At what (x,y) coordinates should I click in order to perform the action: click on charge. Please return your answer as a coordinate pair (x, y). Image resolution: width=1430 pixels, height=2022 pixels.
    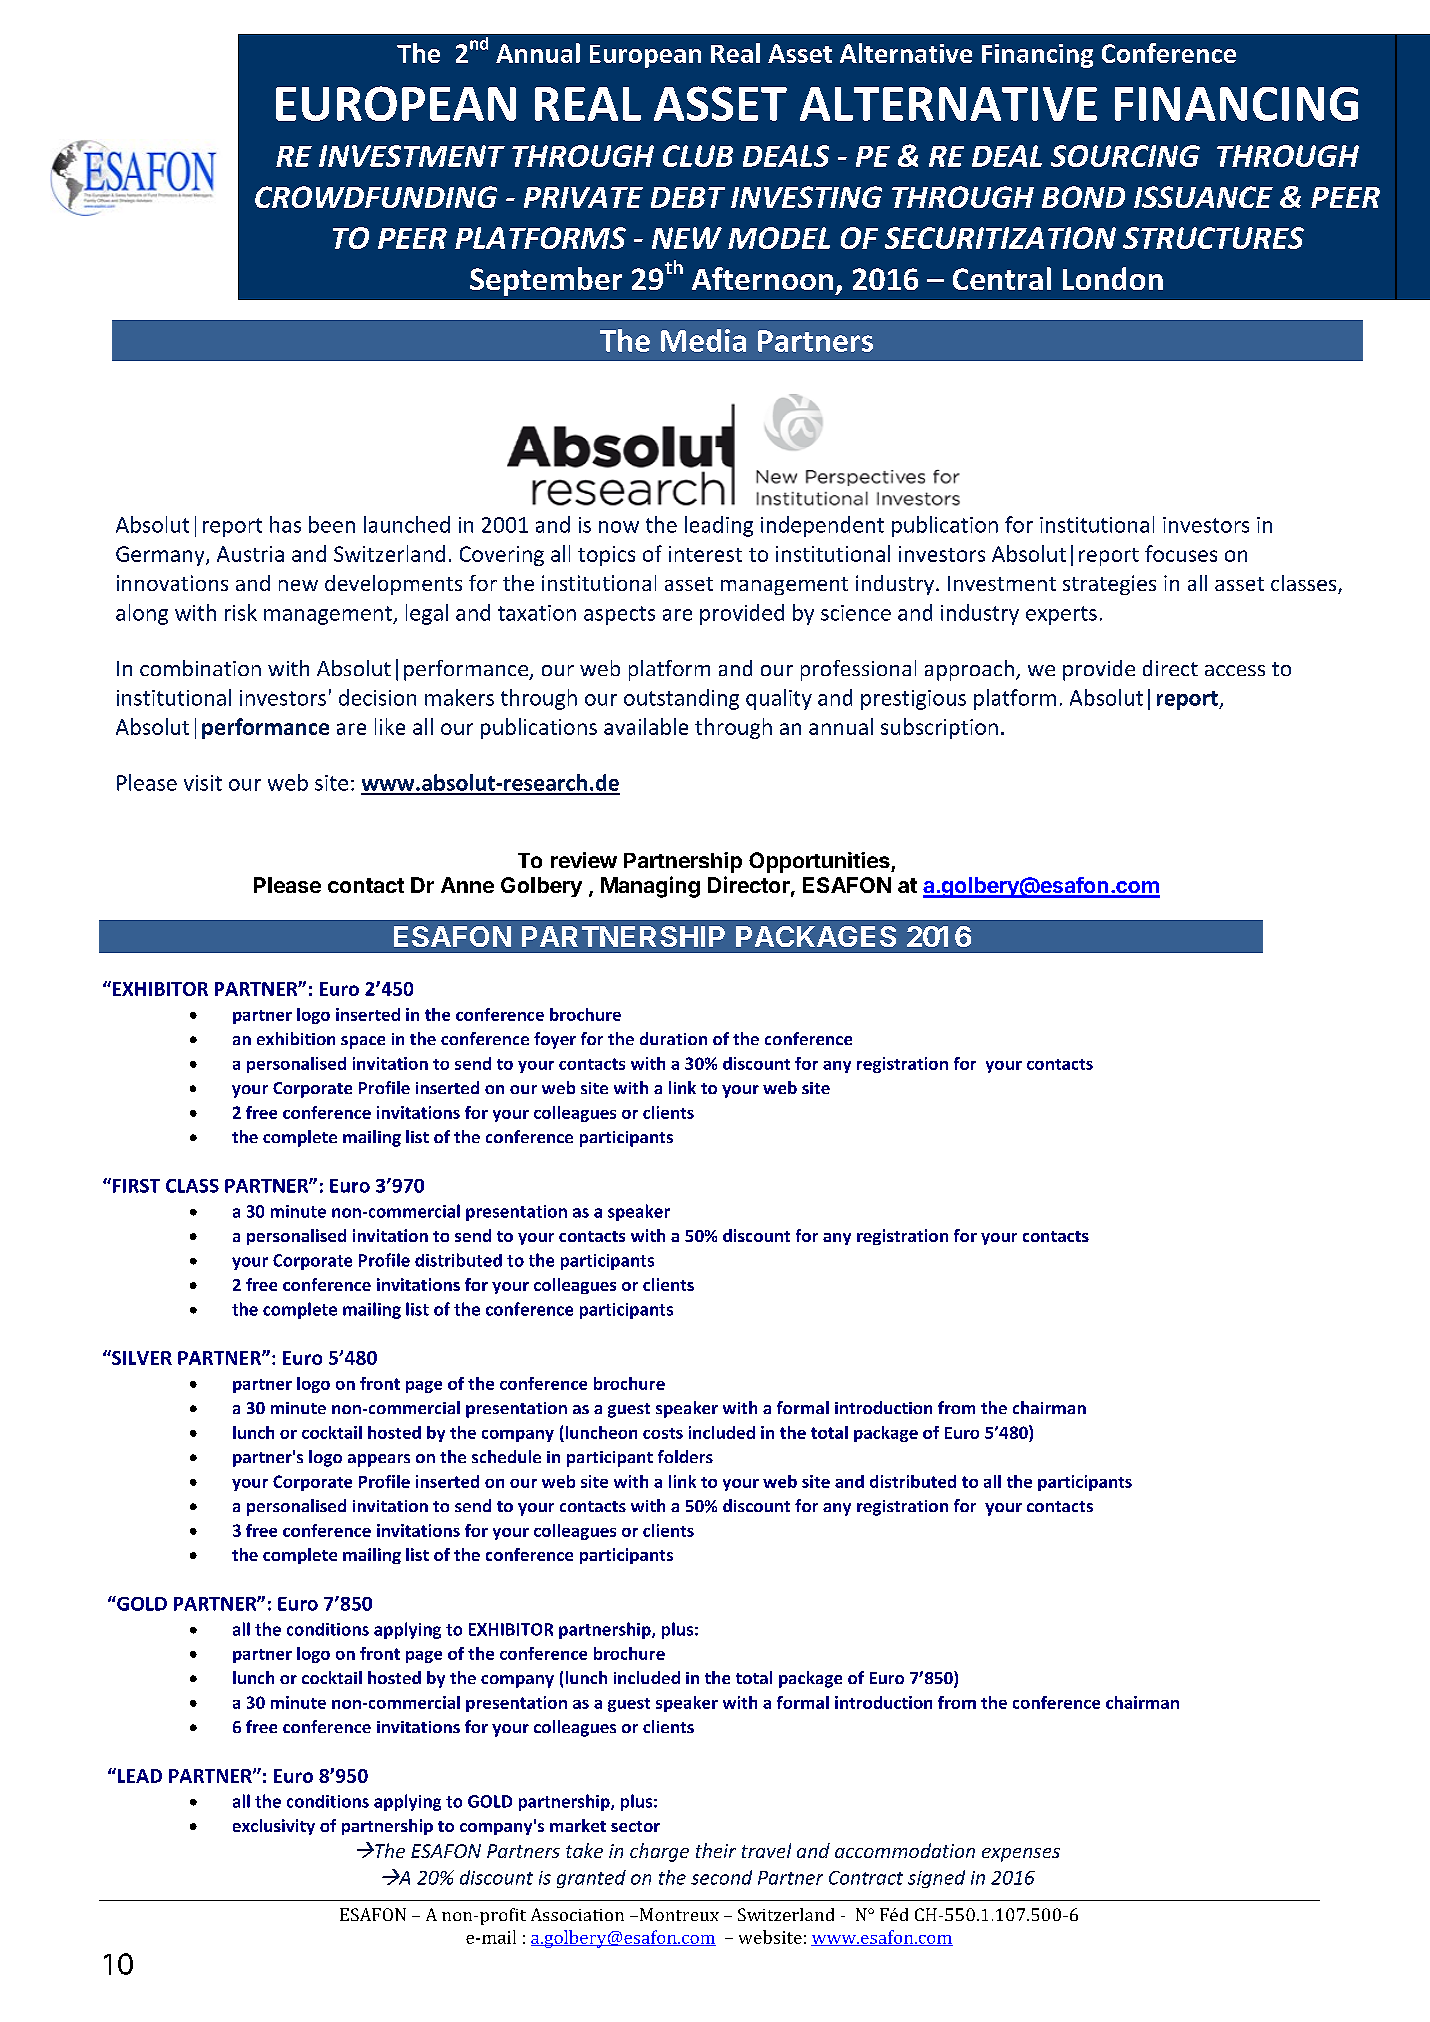
    Looking at the image, I should click on (659, 1852).
